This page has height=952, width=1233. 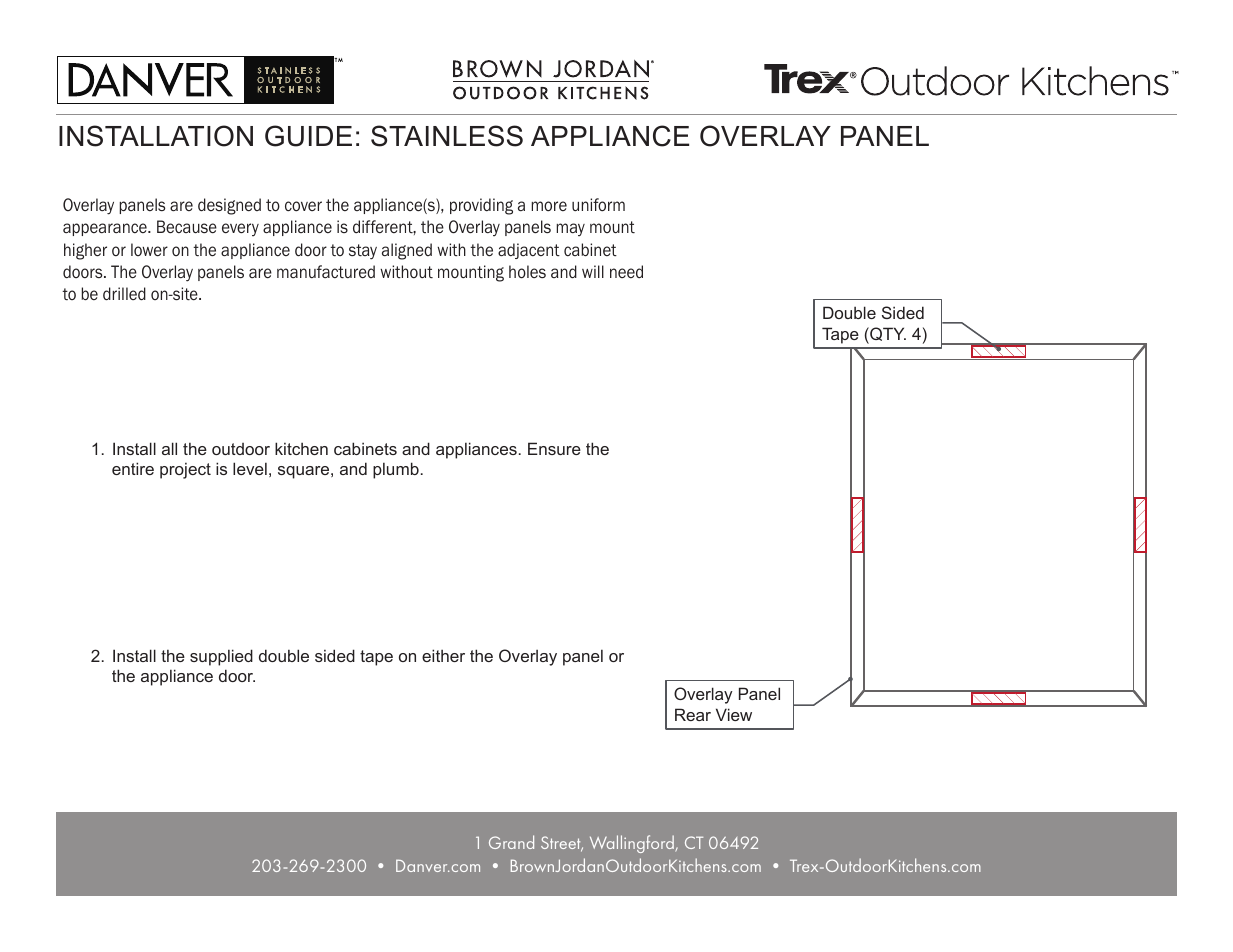 What do you see at coordinates (693, 714) in the page?
I see `Rear` at bounding box center [693, 714].
